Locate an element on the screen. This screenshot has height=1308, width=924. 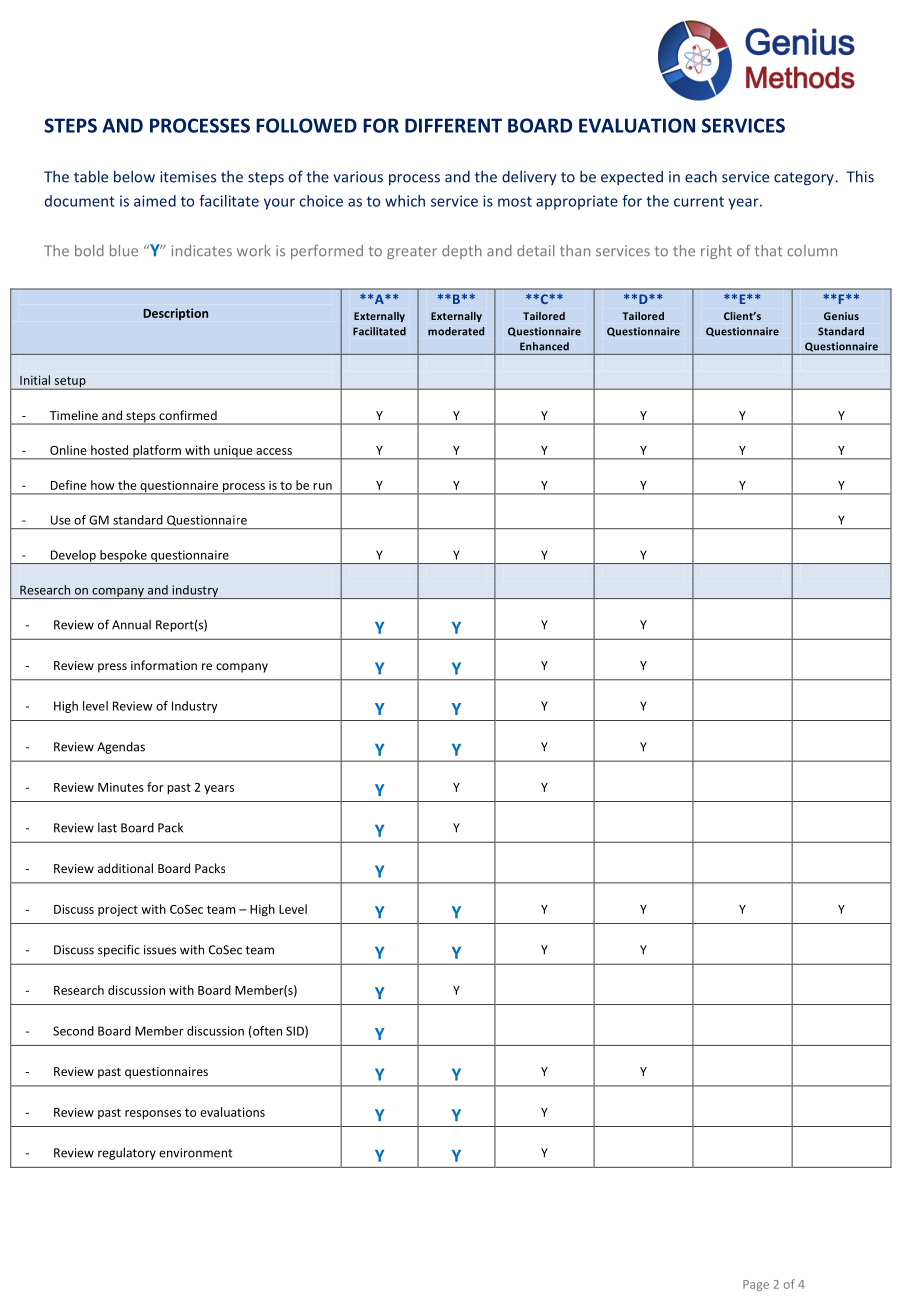
Genius is located at coordinates (841, 316).
